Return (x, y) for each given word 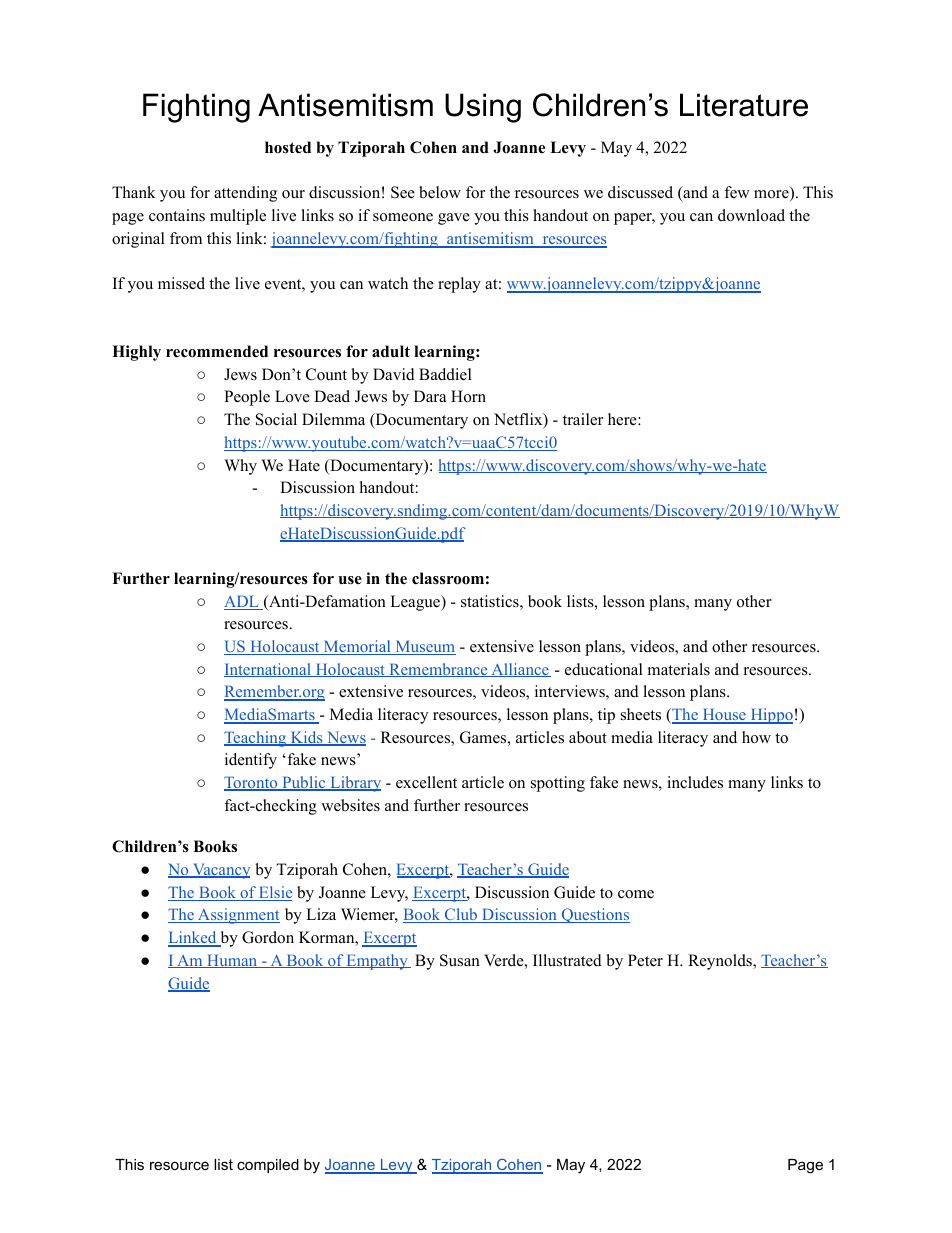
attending (245, 194)
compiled (268, 1166)
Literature (744, 105)
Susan (460, 960)
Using (483, 108)
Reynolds (721, 962)
